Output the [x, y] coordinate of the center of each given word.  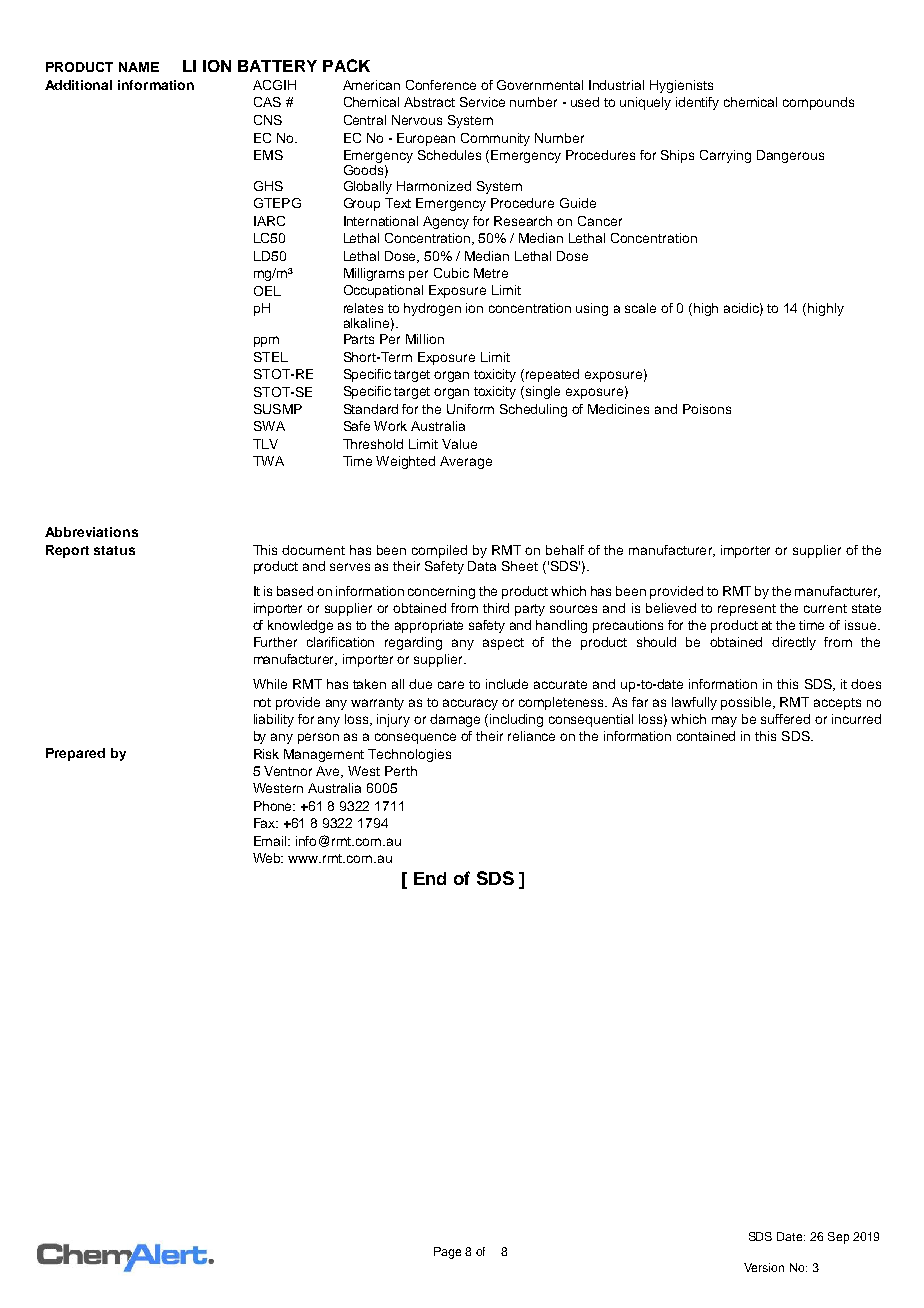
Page [447, 1253]
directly [794, 643]
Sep [838, 1238]
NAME [139, 67]
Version [764, 1267]
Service [482, 102]
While [270, 684]
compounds [818, 103]
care [451, 685]
